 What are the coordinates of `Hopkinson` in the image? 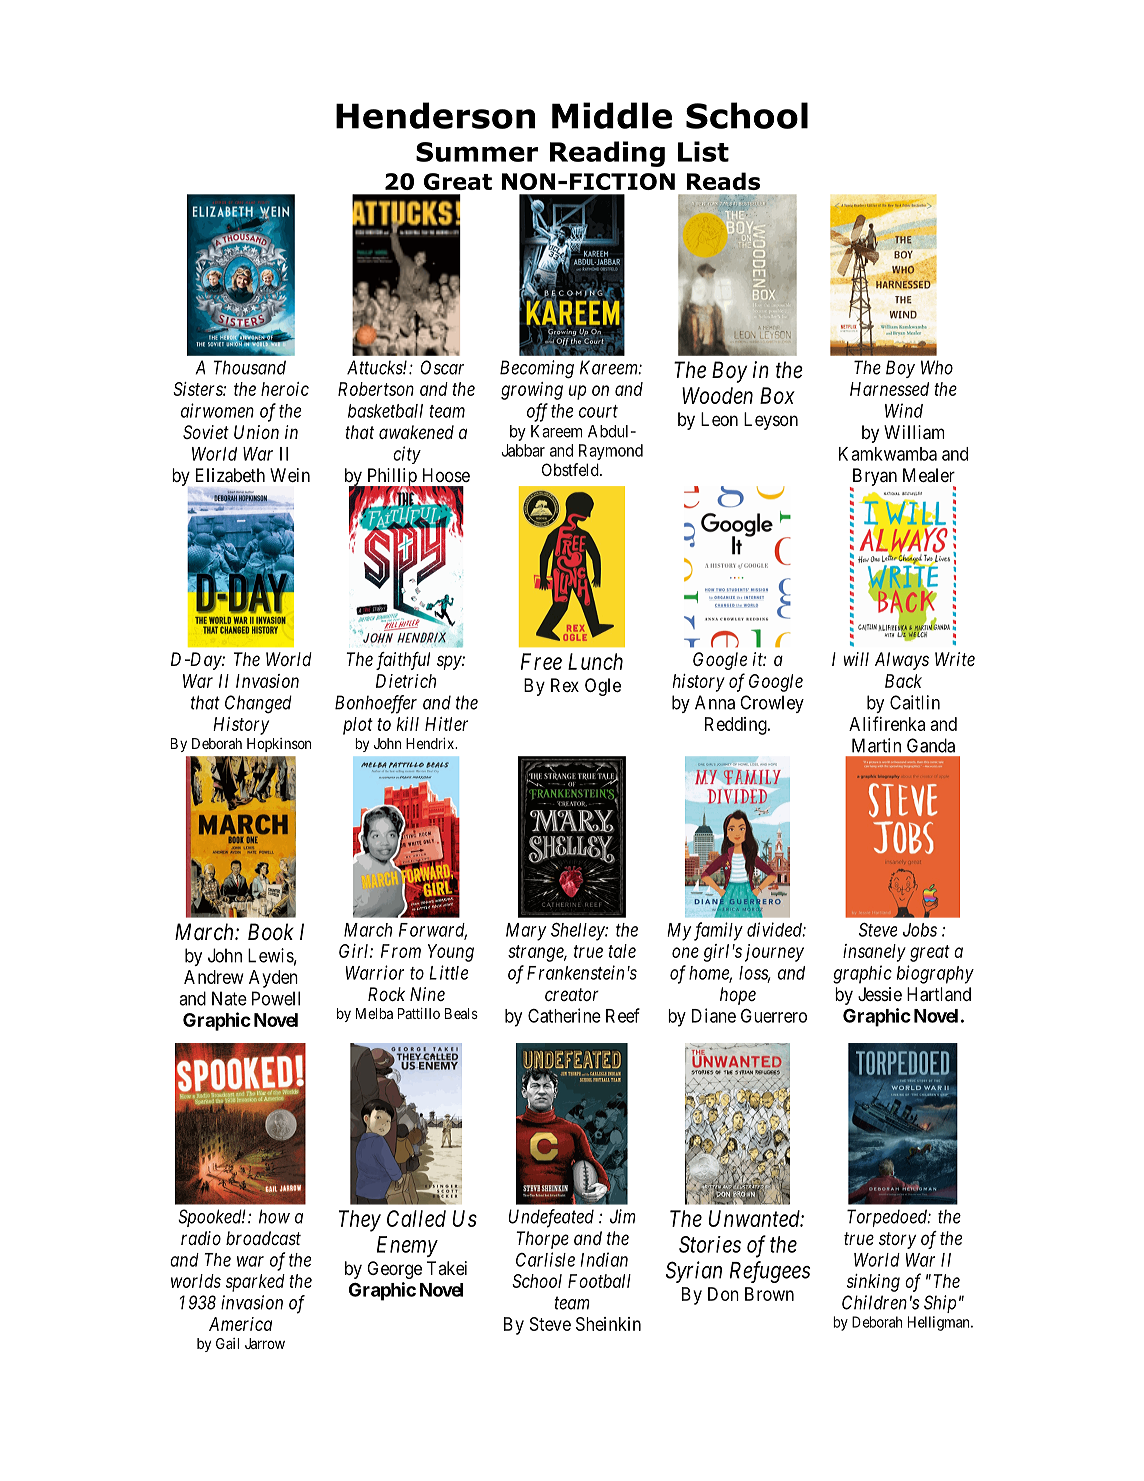 It's located at (279, 745).
